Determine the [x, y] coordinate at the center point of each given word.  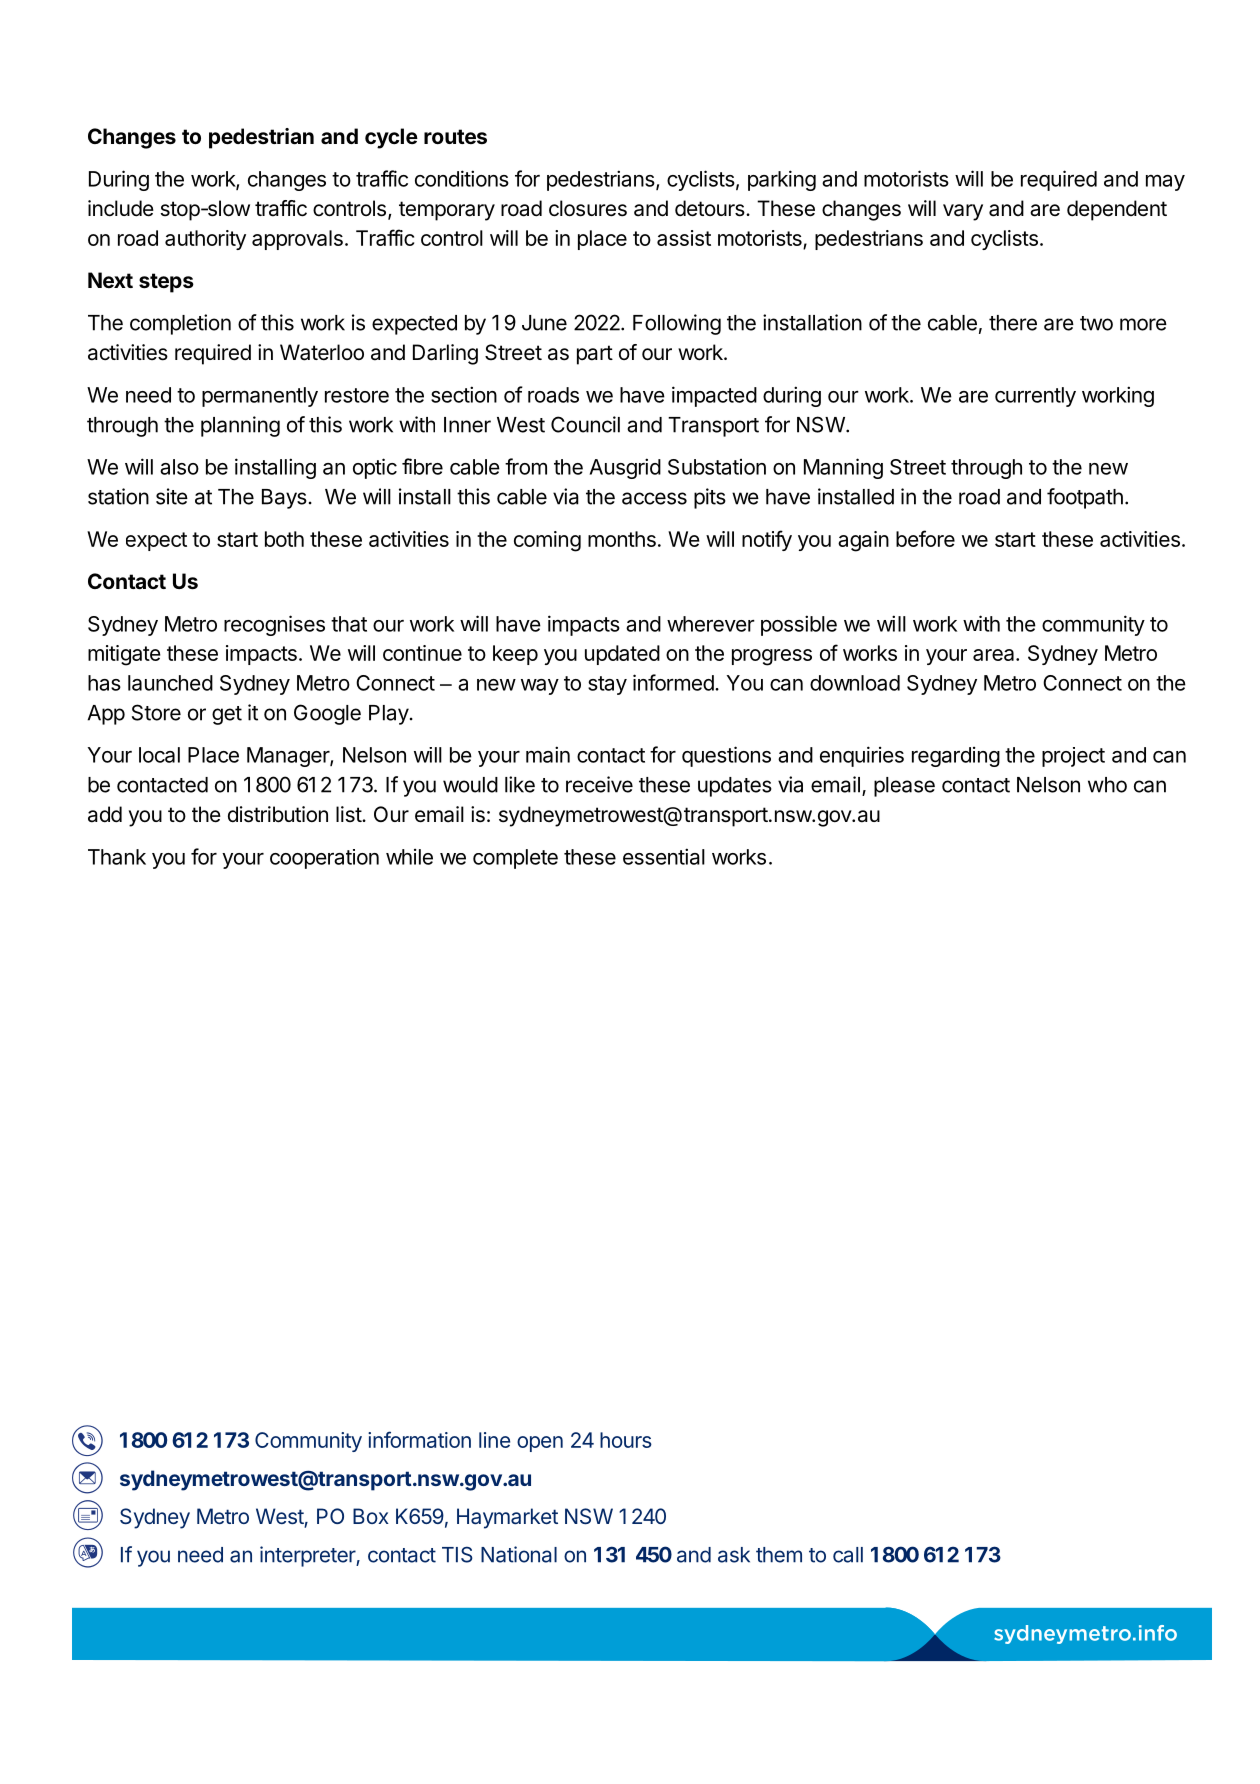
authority [205, 240]
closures [588, 208]
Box [371, 1516]
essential [664, 856]
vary [963, 212]
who [1107, 785]
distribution [278, 814]
